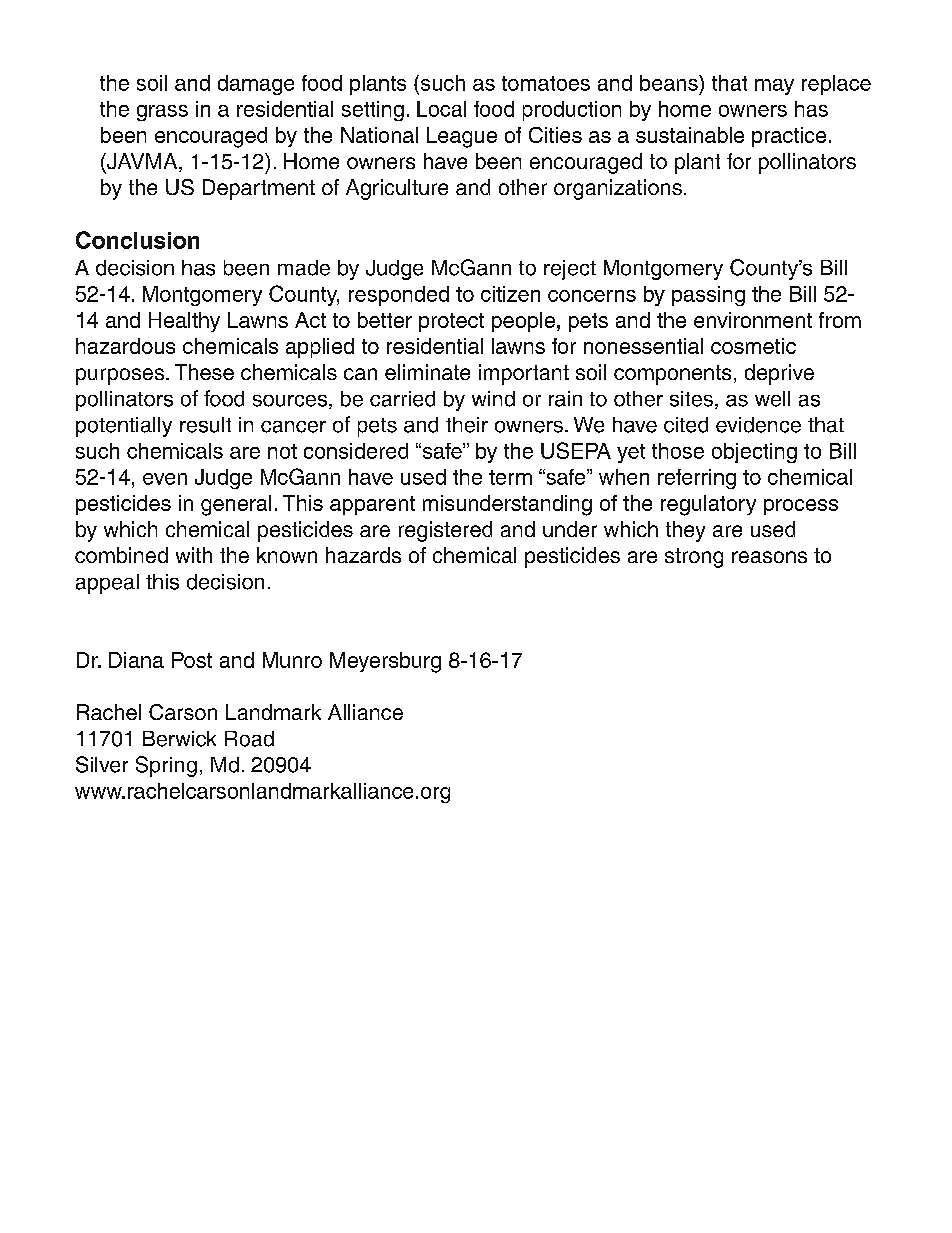 The image size is (952, 1233). I want to click on Road, so click(249, 739).
